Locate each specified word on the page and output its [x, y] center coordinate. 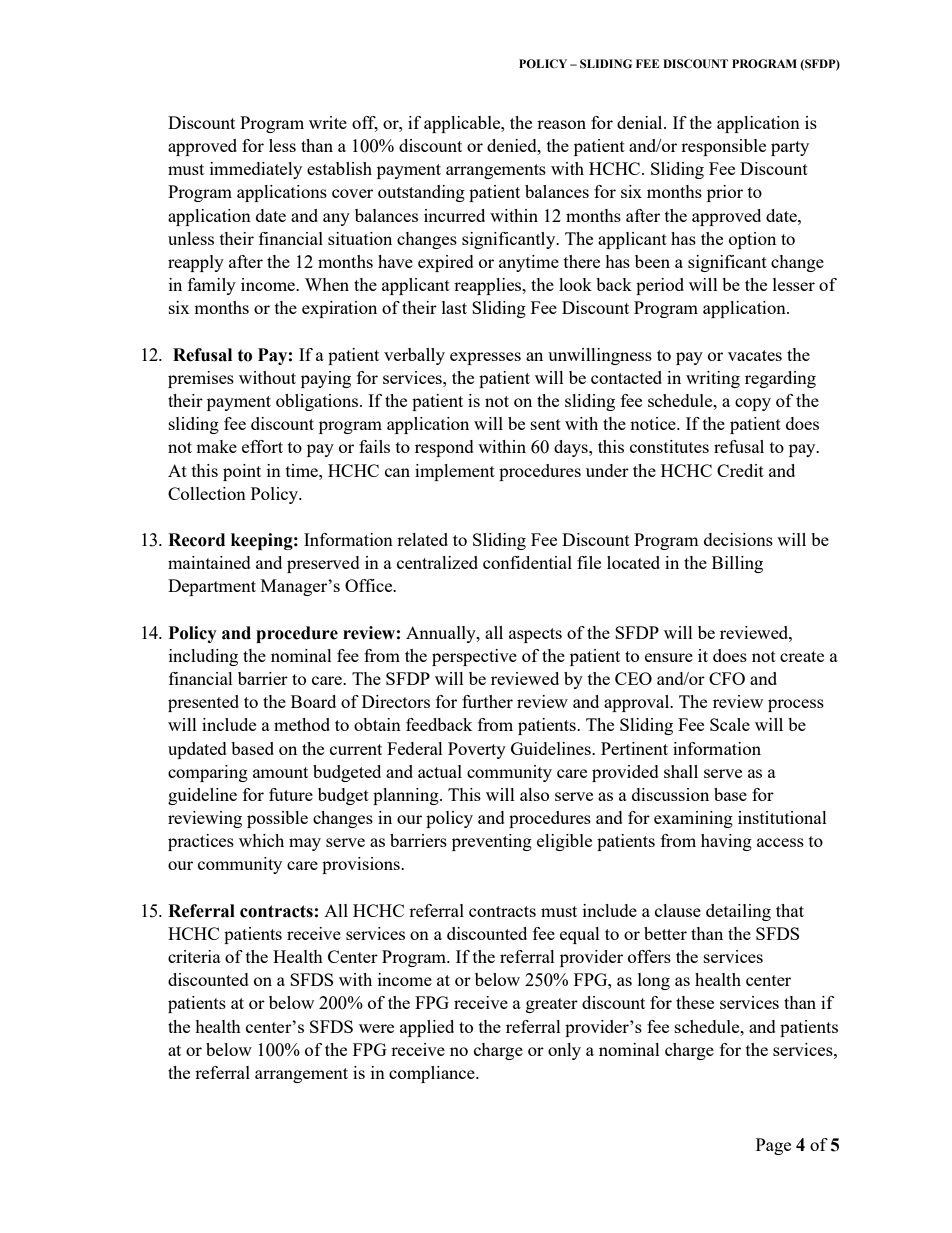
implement [455, 472]
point [242, 472]
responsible [723, 147]
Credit [740, 470]
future [291, 794]
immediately [256, 170]
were [376, 1028]
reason [561, 124]
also [534, 794]
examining [693, 819]
